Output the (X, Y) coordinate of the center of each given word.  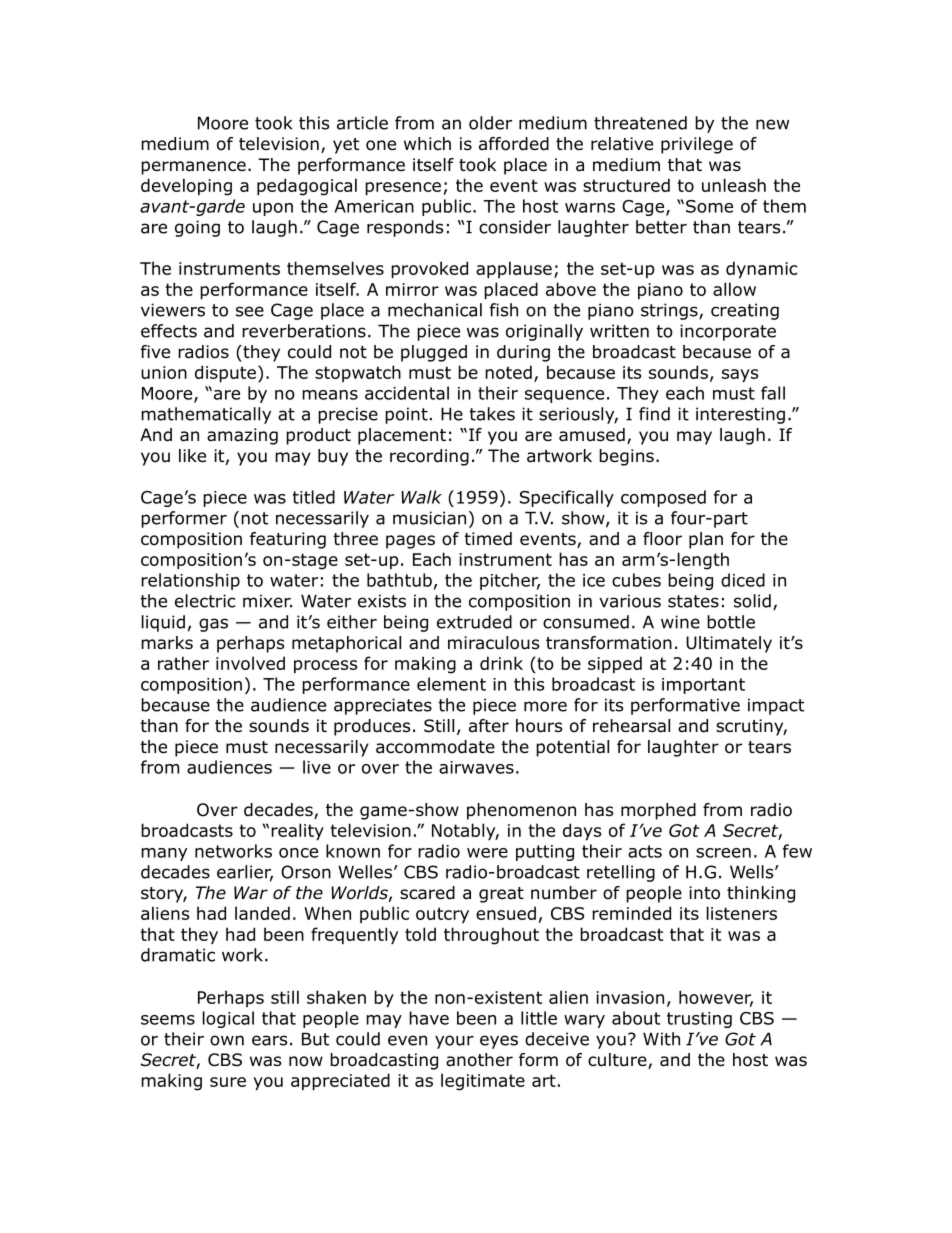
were (487, 853)
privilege (697, 145)
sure (228, 1082)
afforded (514, 144)
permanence (193, 168)
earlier (245, 873)
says (740, 375)
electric (205, 601)
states (693, 601)
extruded (474, 622)
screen (723, 853)
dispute (225, 373)
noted (508, 372)
